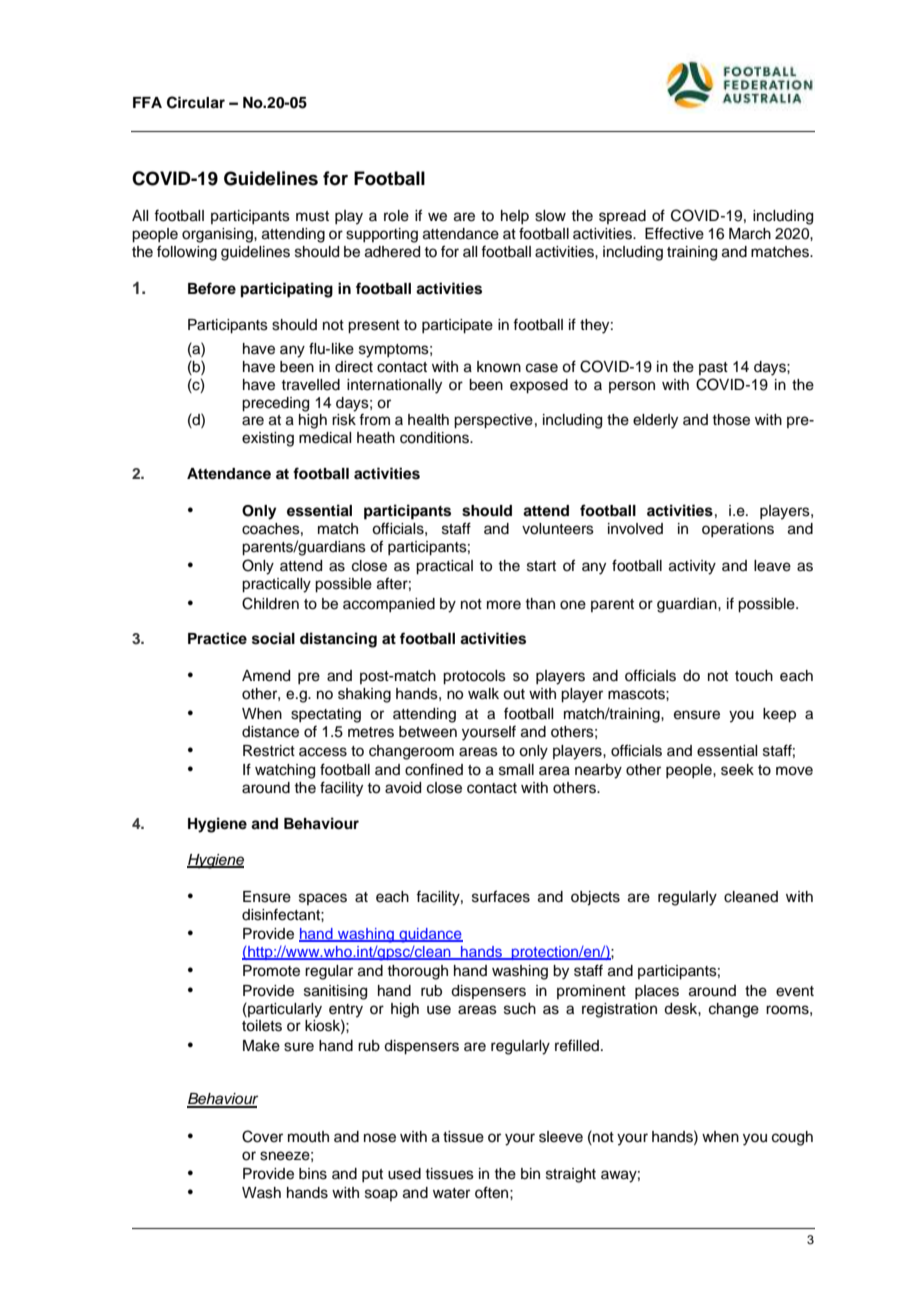 Image resolution: width=924 pixels, height=1308 pixels. Describe the element at coordinates (275, 404) in the page. I see `preceding` at that location.
